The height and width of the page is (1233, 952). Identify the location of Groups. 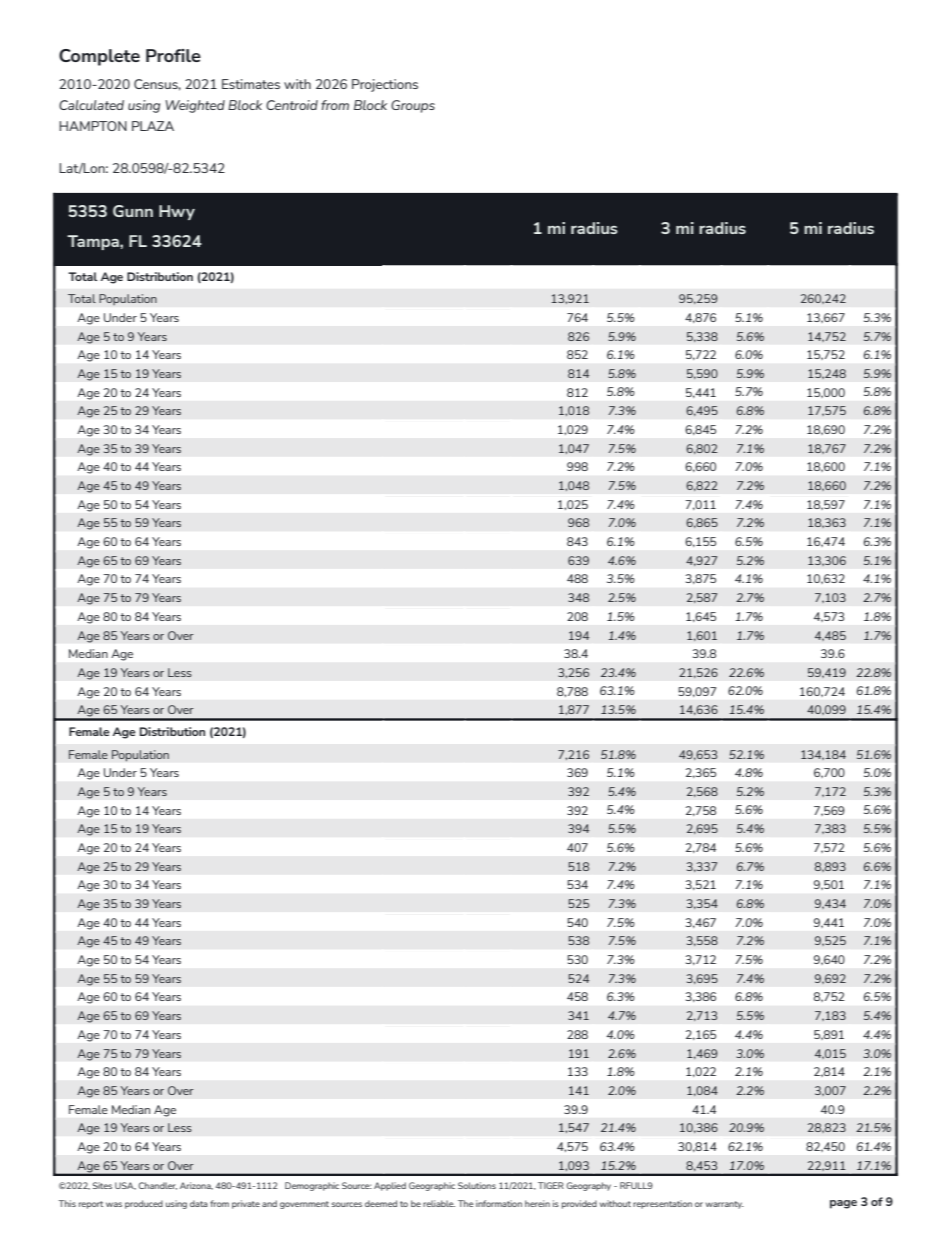
(413, 106).
